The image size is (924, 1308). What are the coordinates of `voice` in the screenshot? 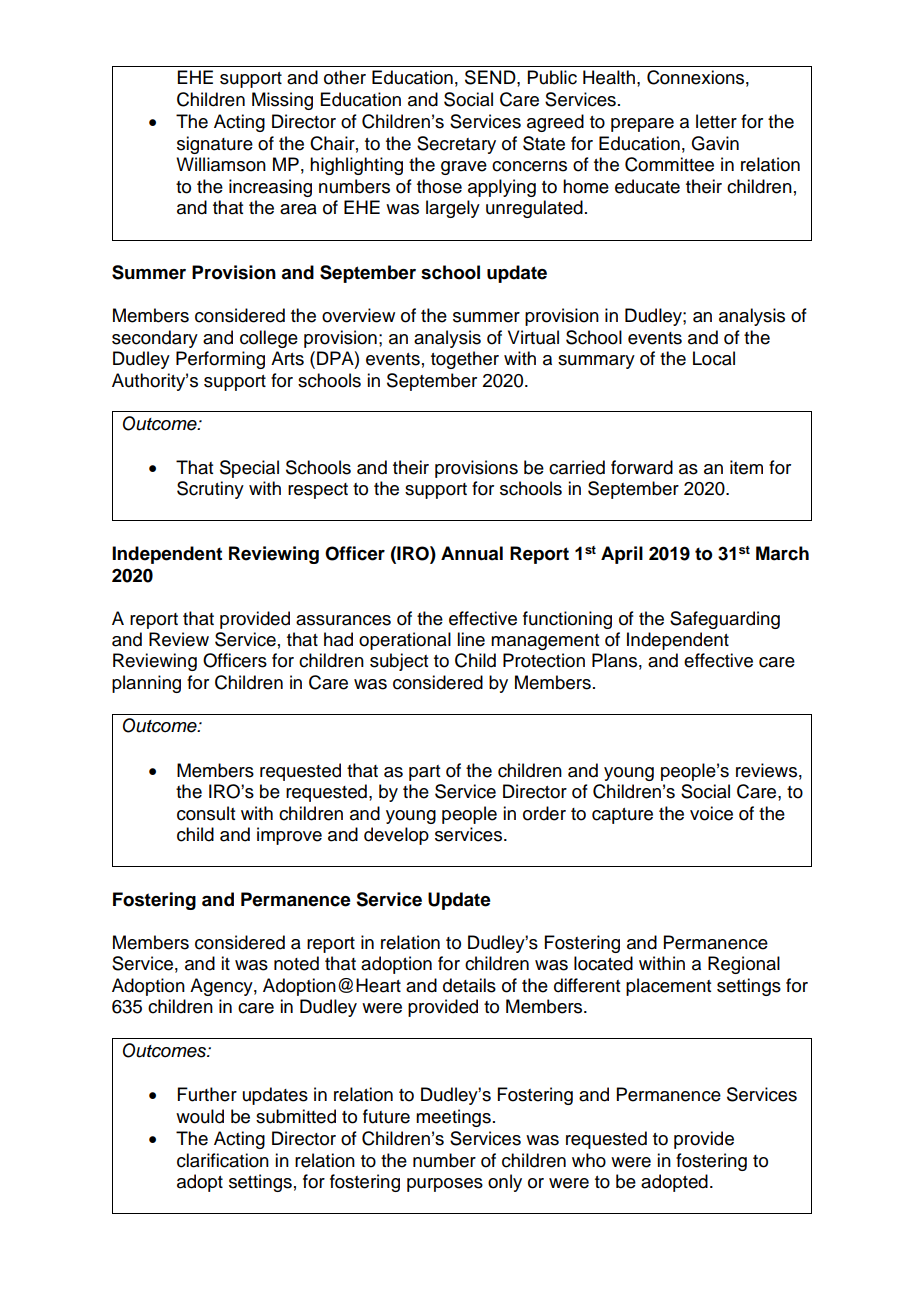 It's located at (711, 813).
